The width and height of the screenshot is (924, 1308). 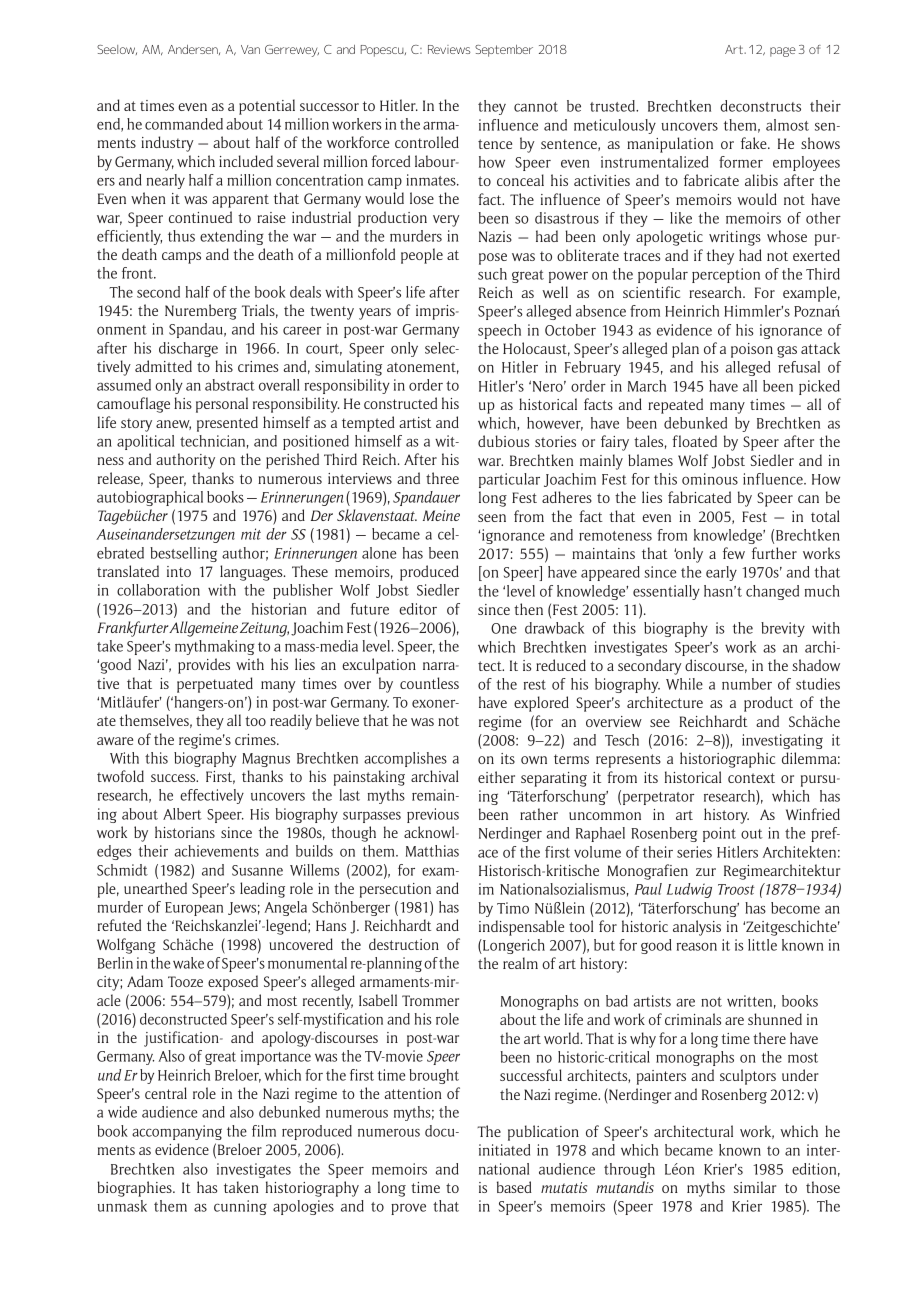 What do you see at coordinates (694, 441) in the screenshot?
I see `floated` at bounding box center [694, 441].
